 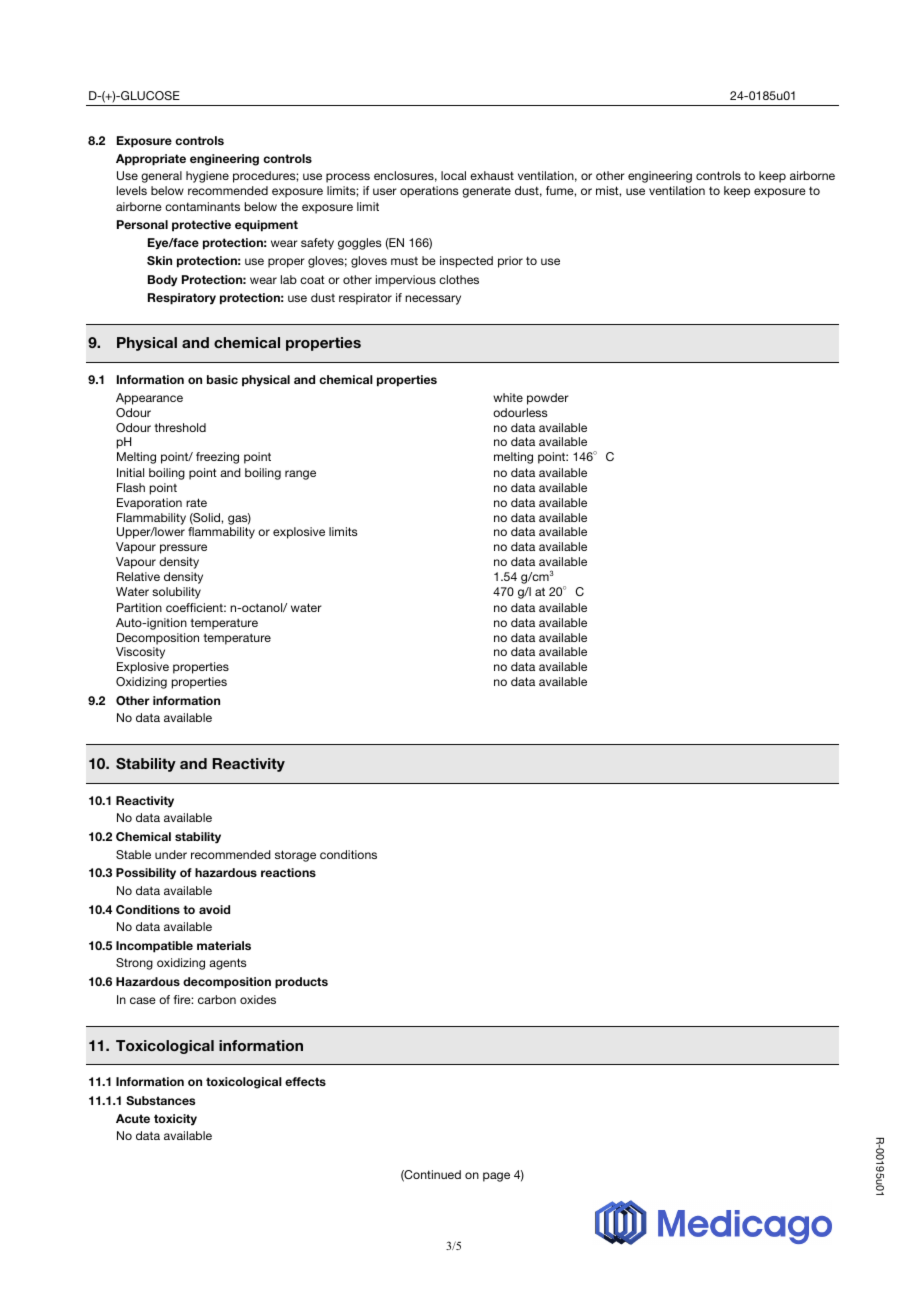 I want to click on under, so click(x=171, y=854).
